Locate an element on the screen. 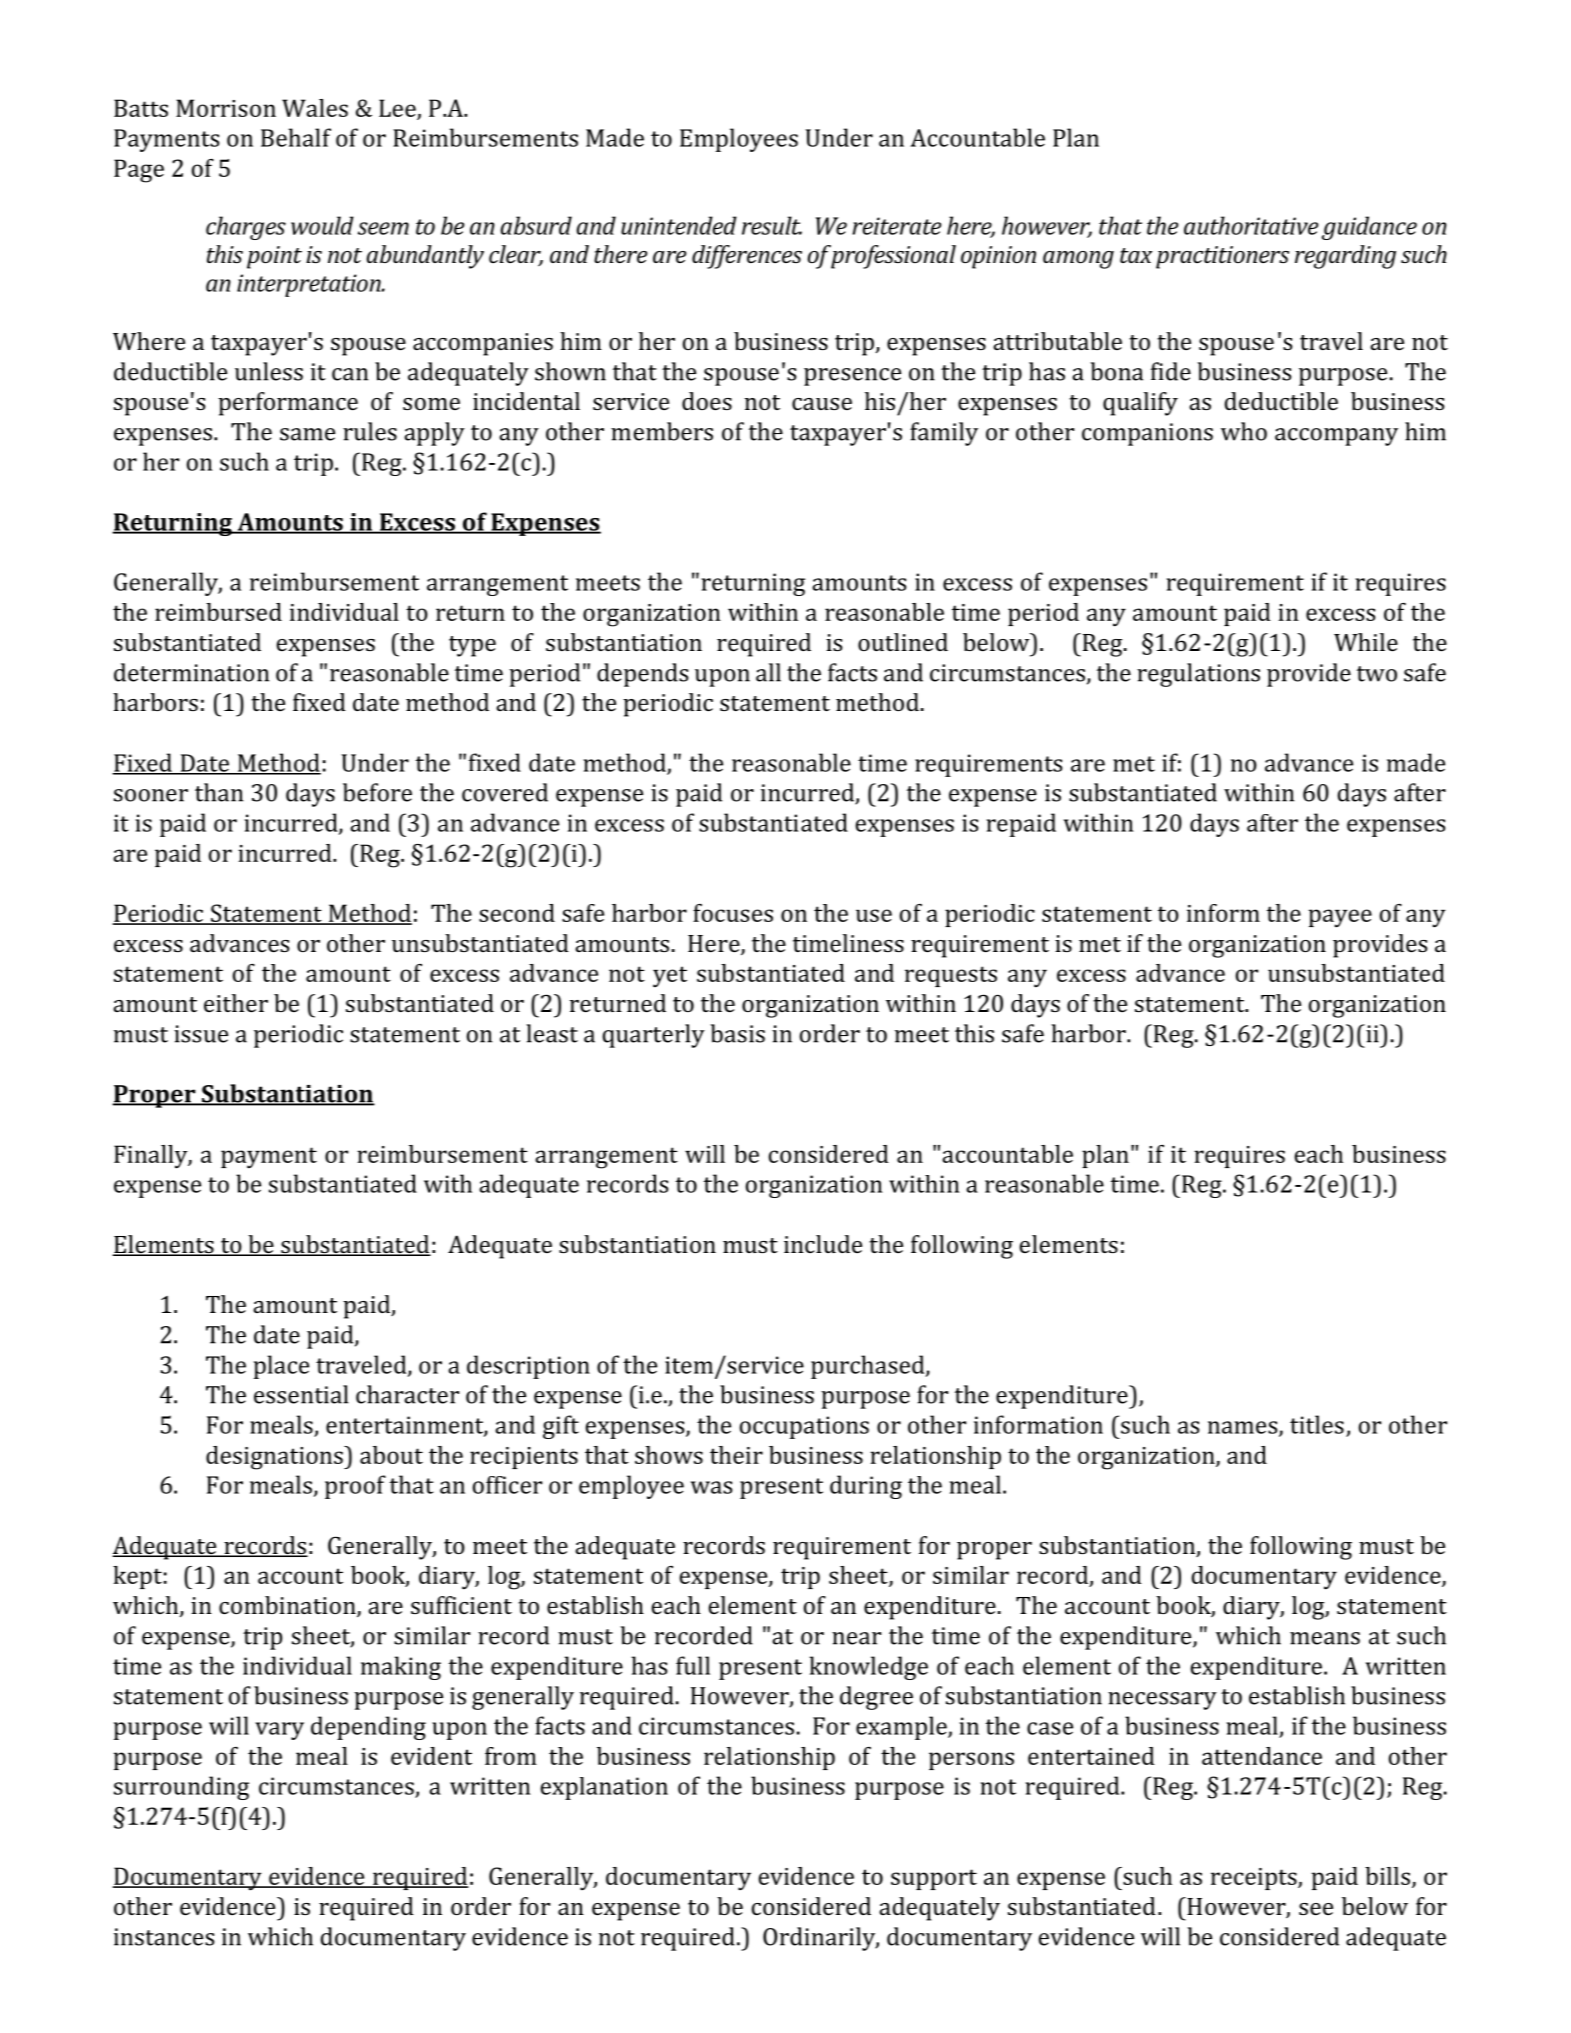  payee is located at coordinates (1340, 918).
